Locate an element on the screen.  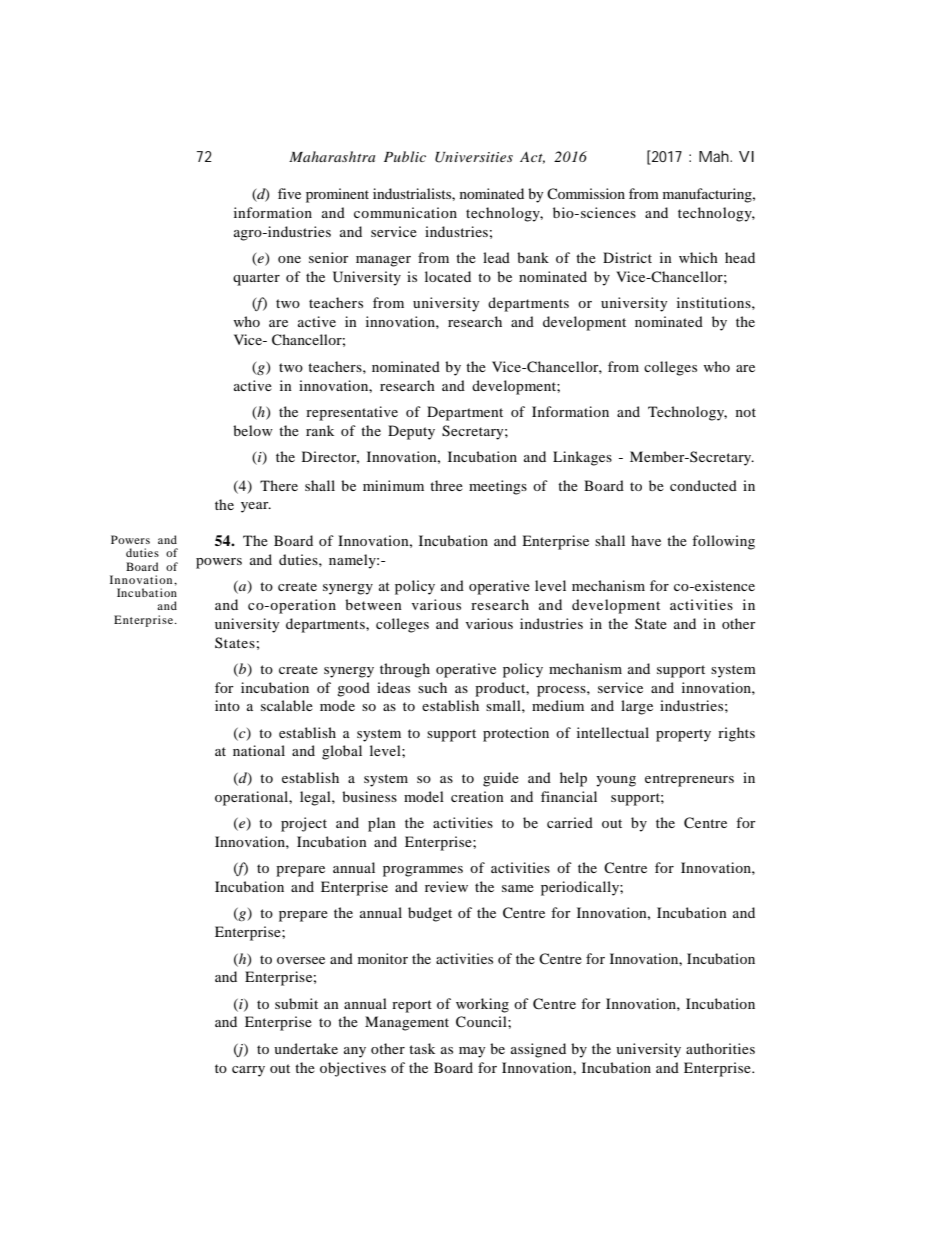
following is located at coordinates (723, 542).
